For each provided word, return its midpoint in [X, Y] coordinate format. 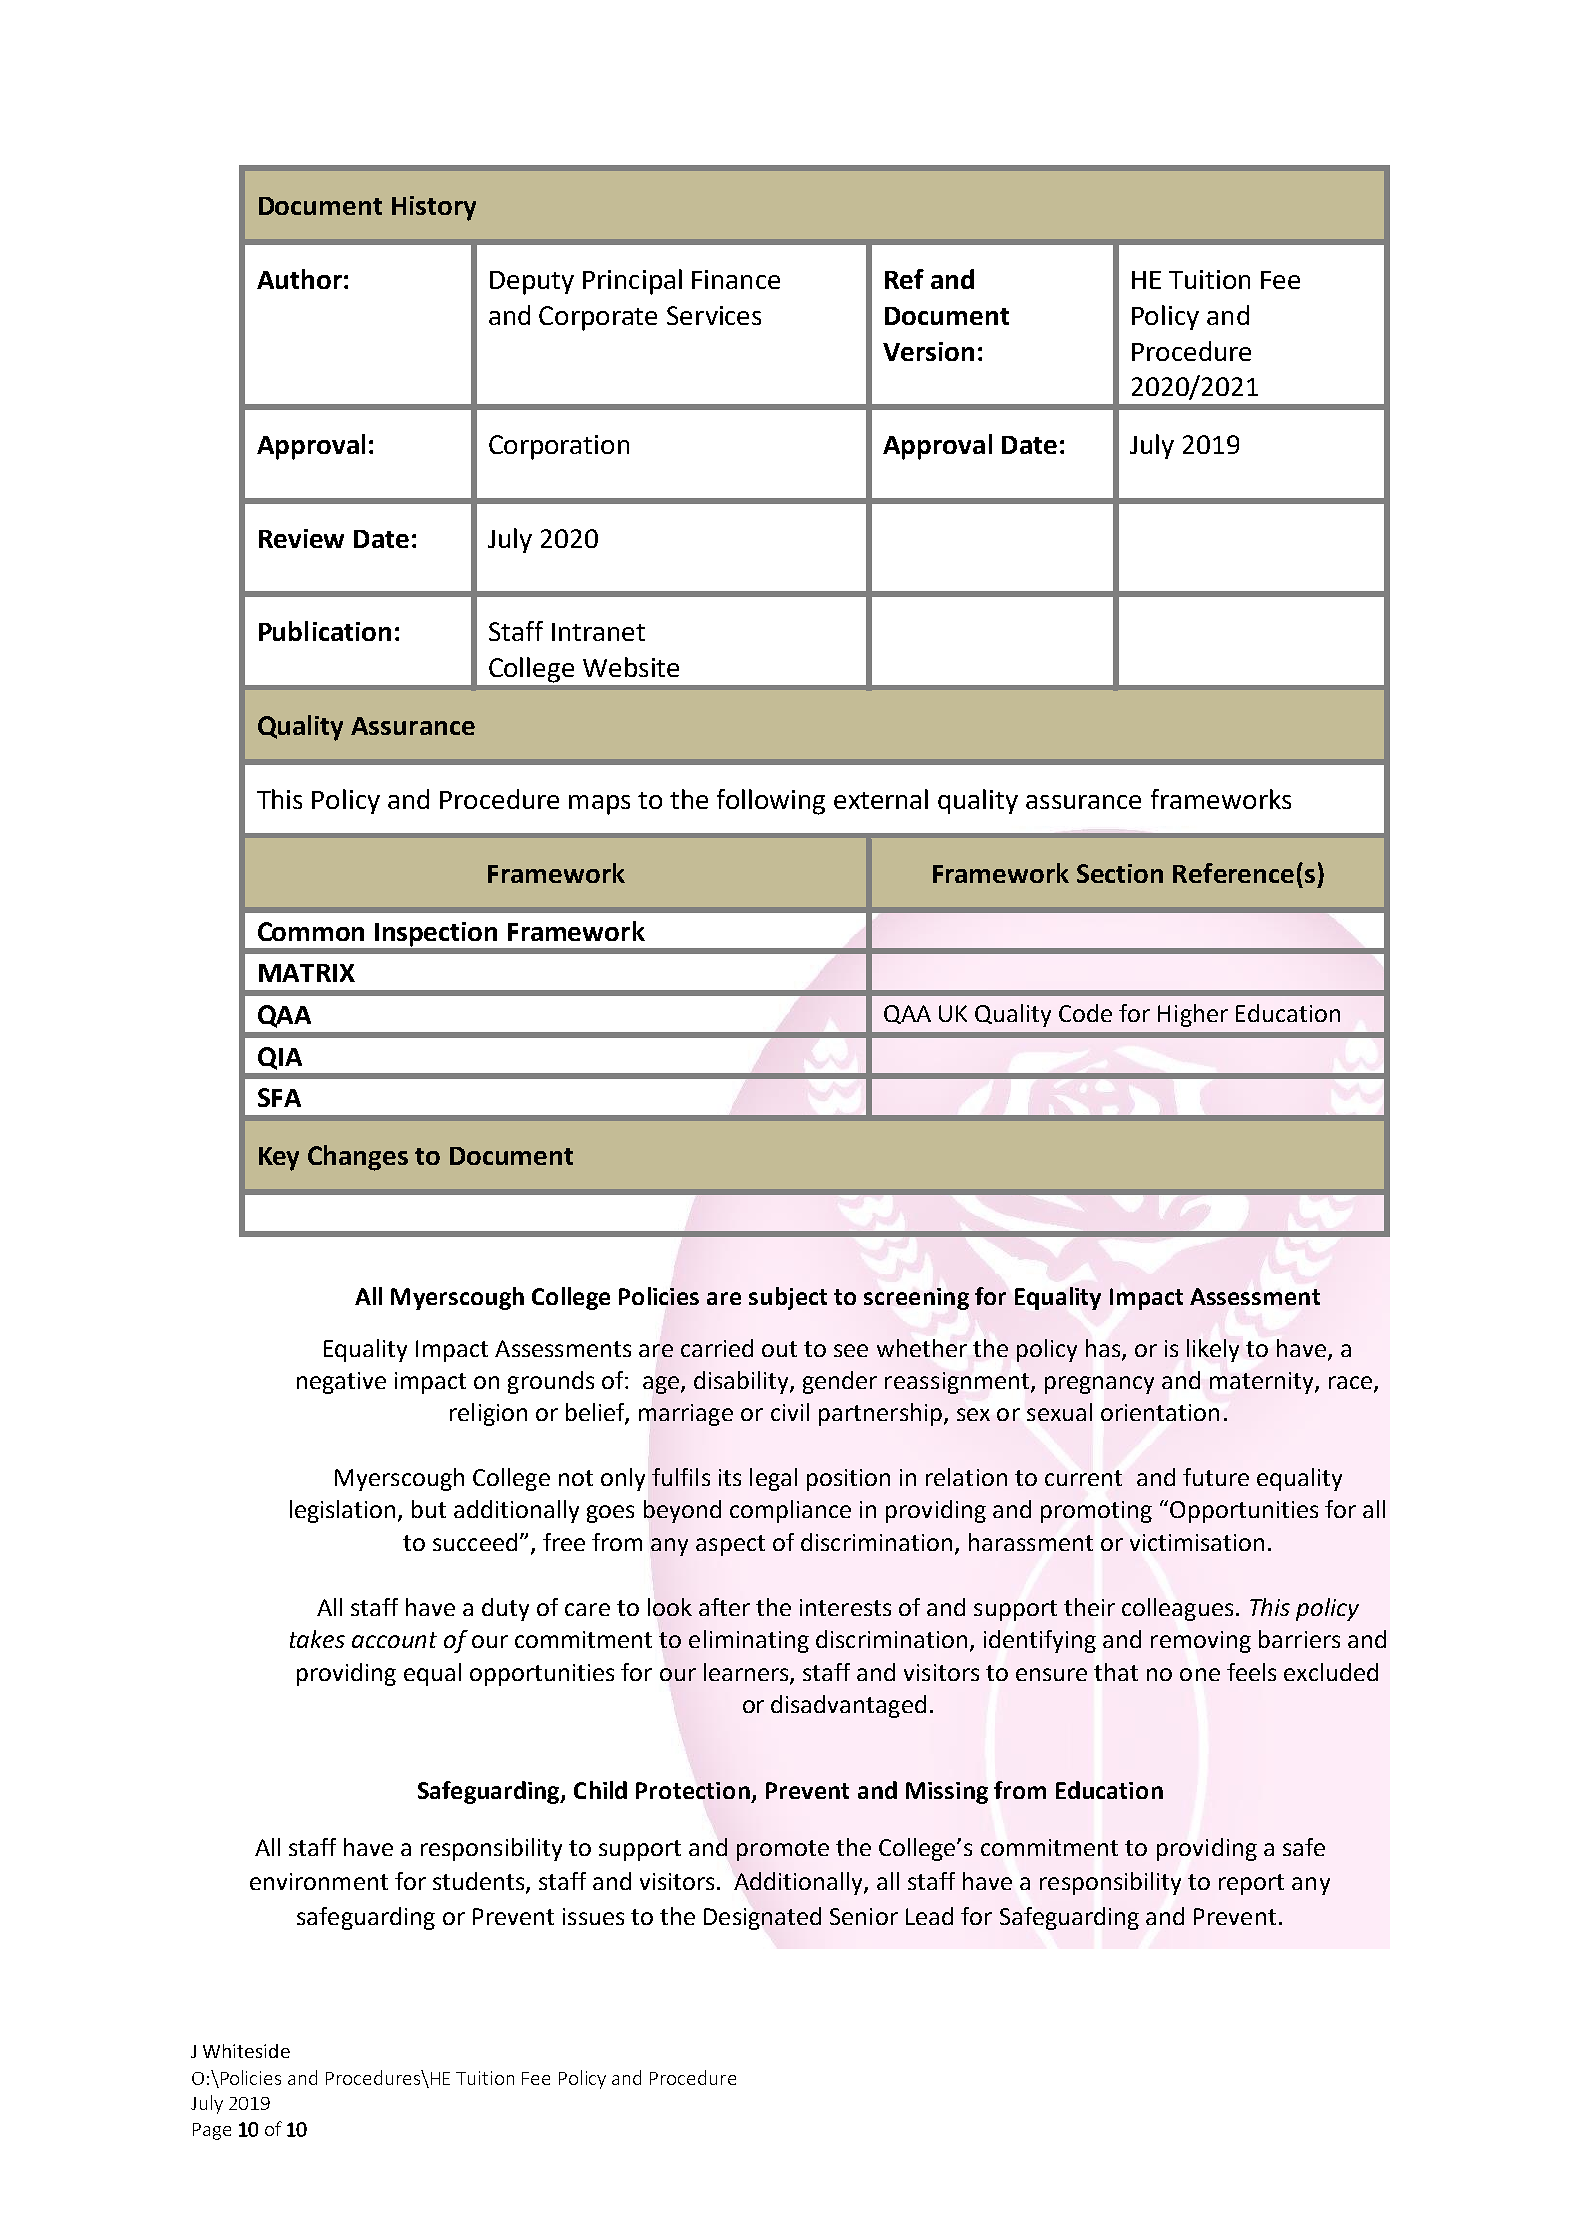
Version [928, 351]
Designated [762, 1918]
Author [299, 279]
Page [212, 2131]
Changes [358, 1158]
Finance [736, 279]
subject [788, 1298]
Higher [1193, 1015]
